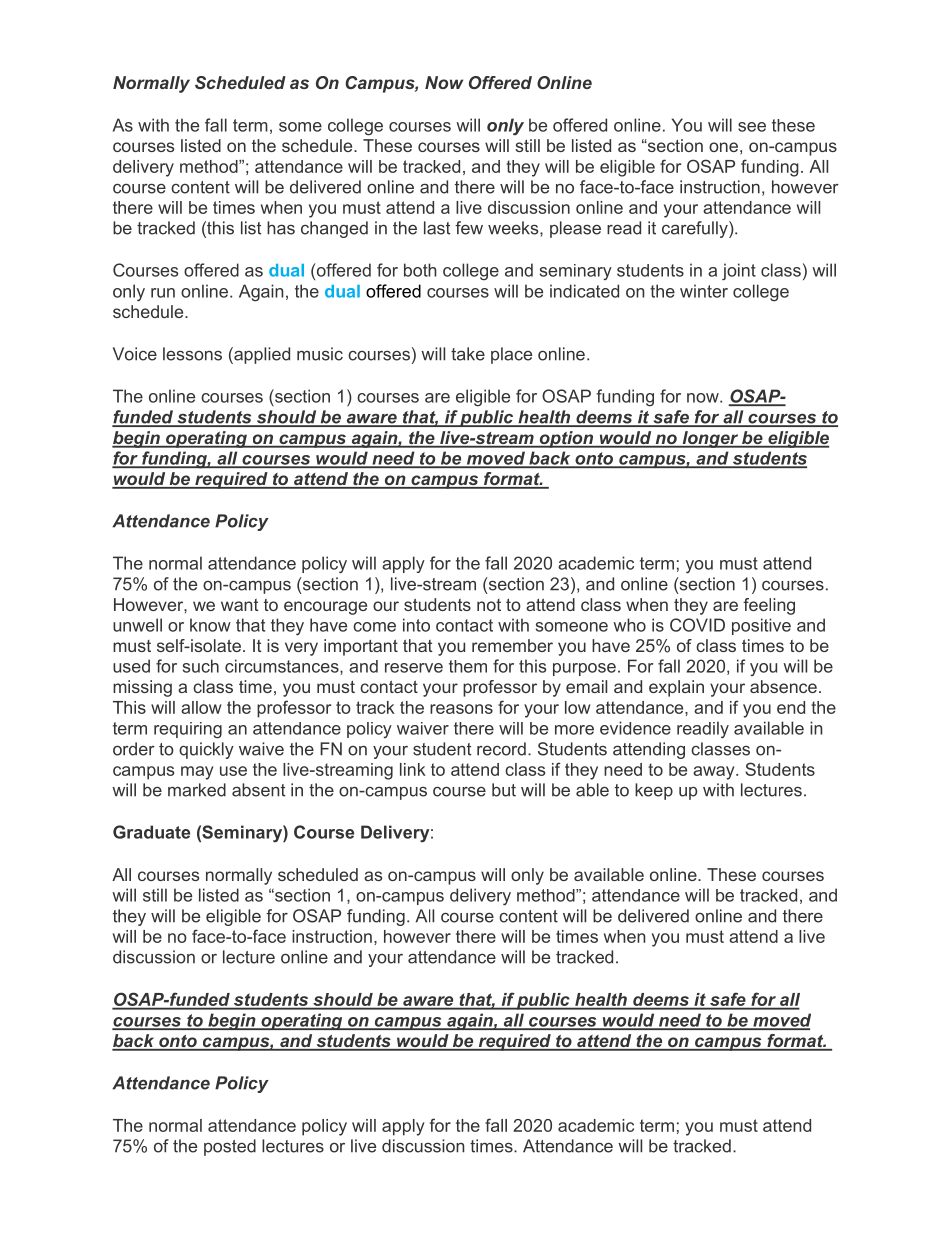  What do you see at coordinates (468, 666) in the screenshot?
I see `them` at bounding box center [468, 666].
